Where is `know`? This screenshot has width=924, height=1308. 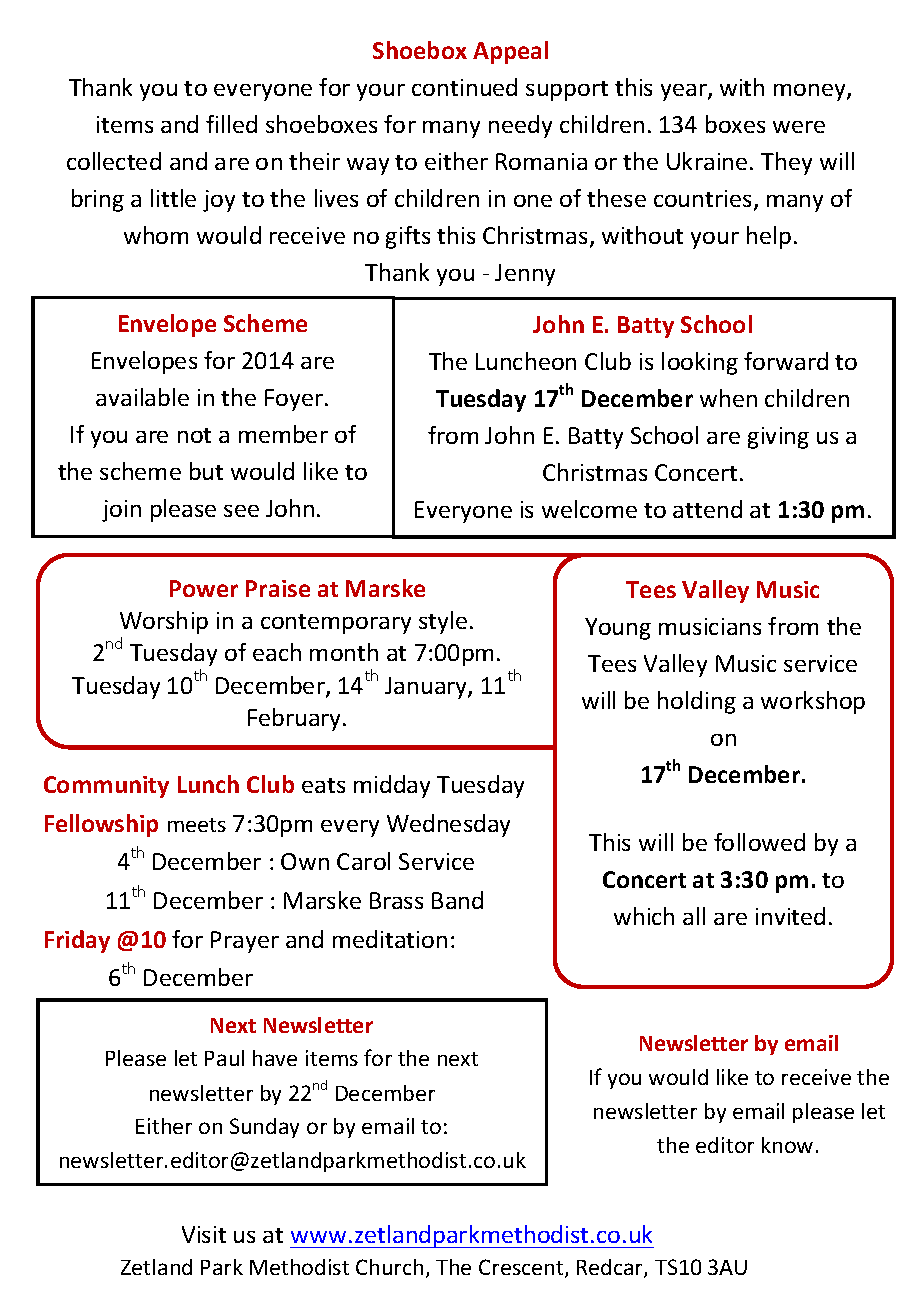
know is located at coordinates (787, 1145).
